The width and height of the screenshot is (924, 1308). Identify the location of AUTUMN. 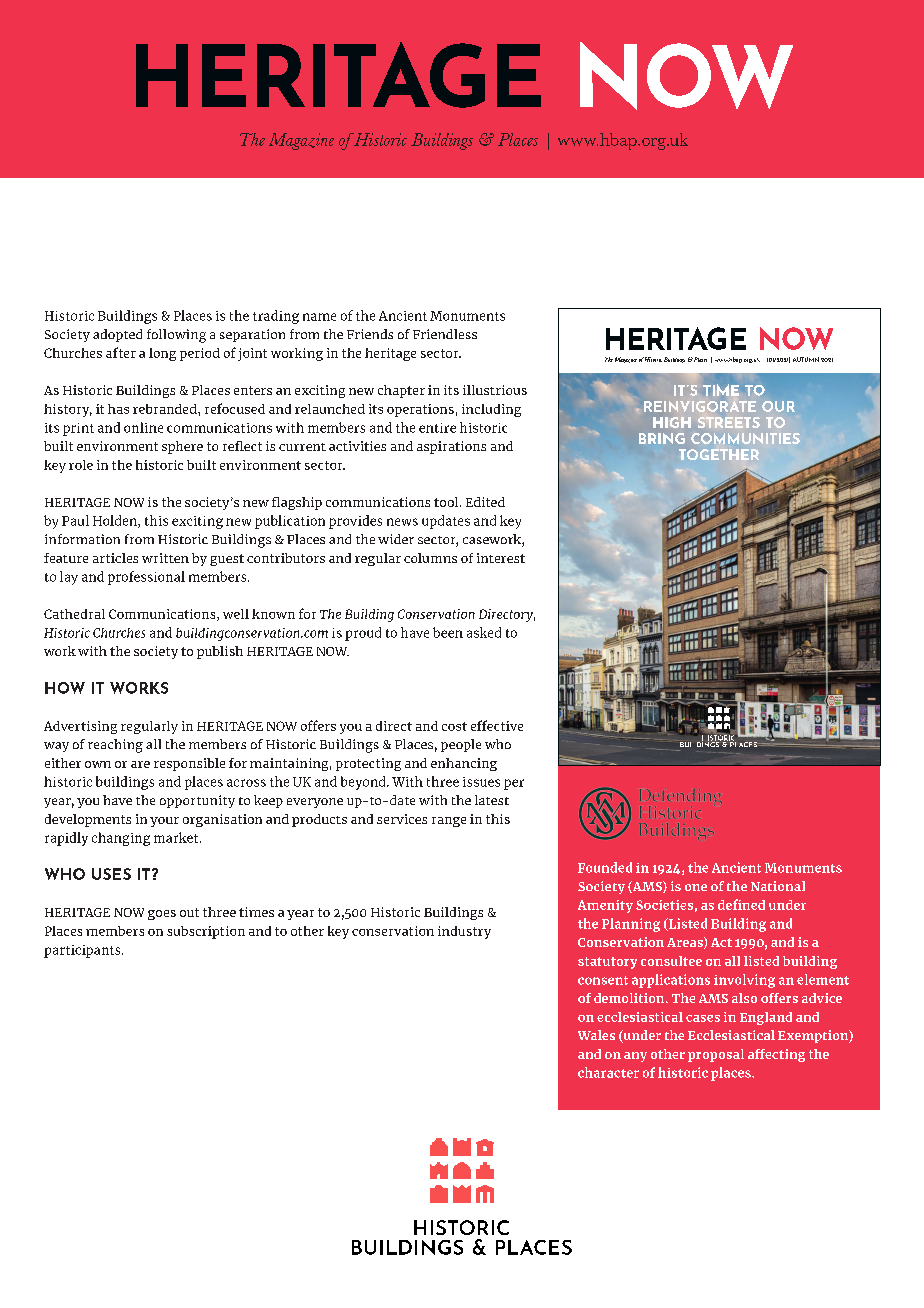
(806, 359).
